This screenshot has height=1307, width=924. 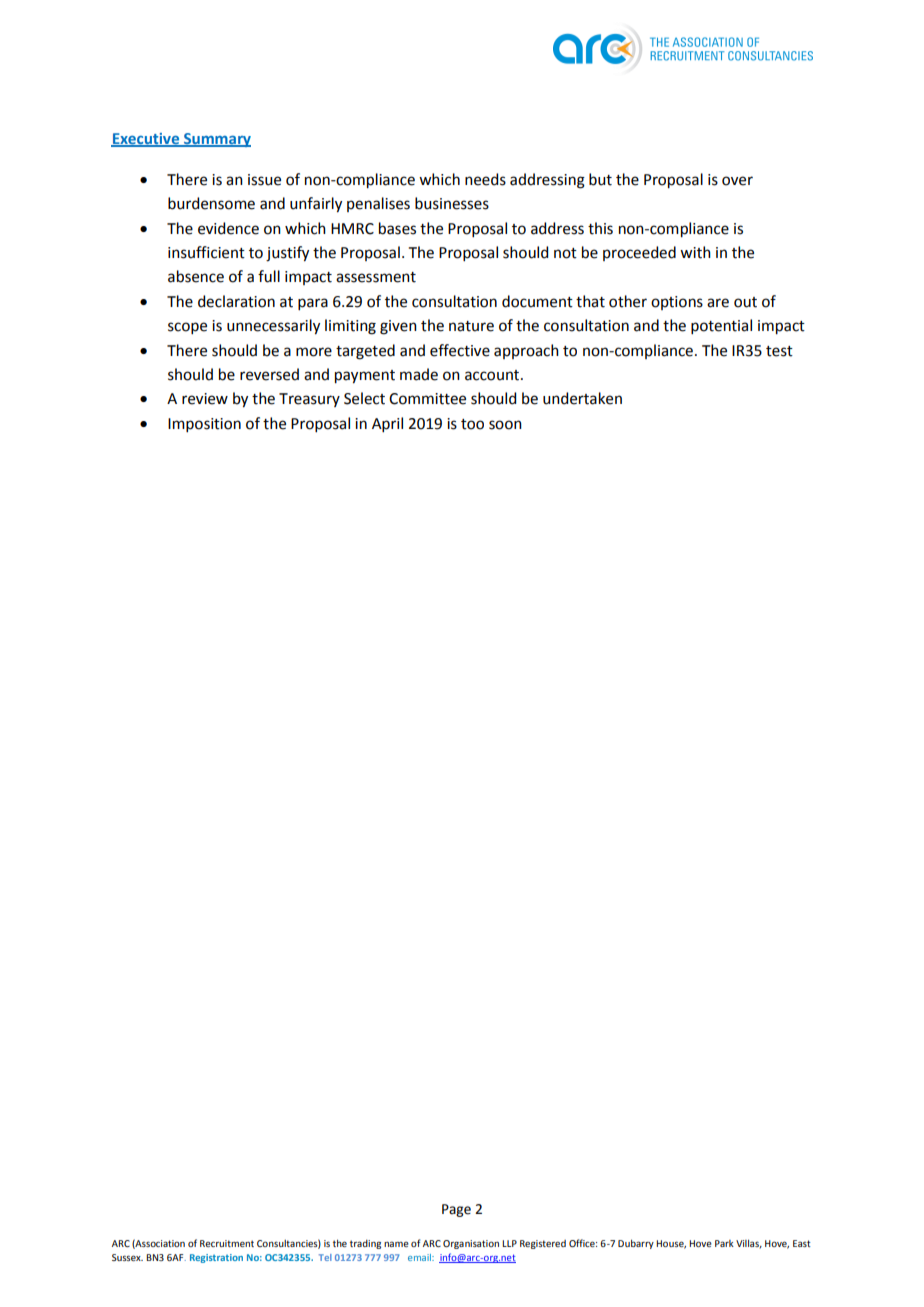 I want to click on too, so click(x=472, y=424).
